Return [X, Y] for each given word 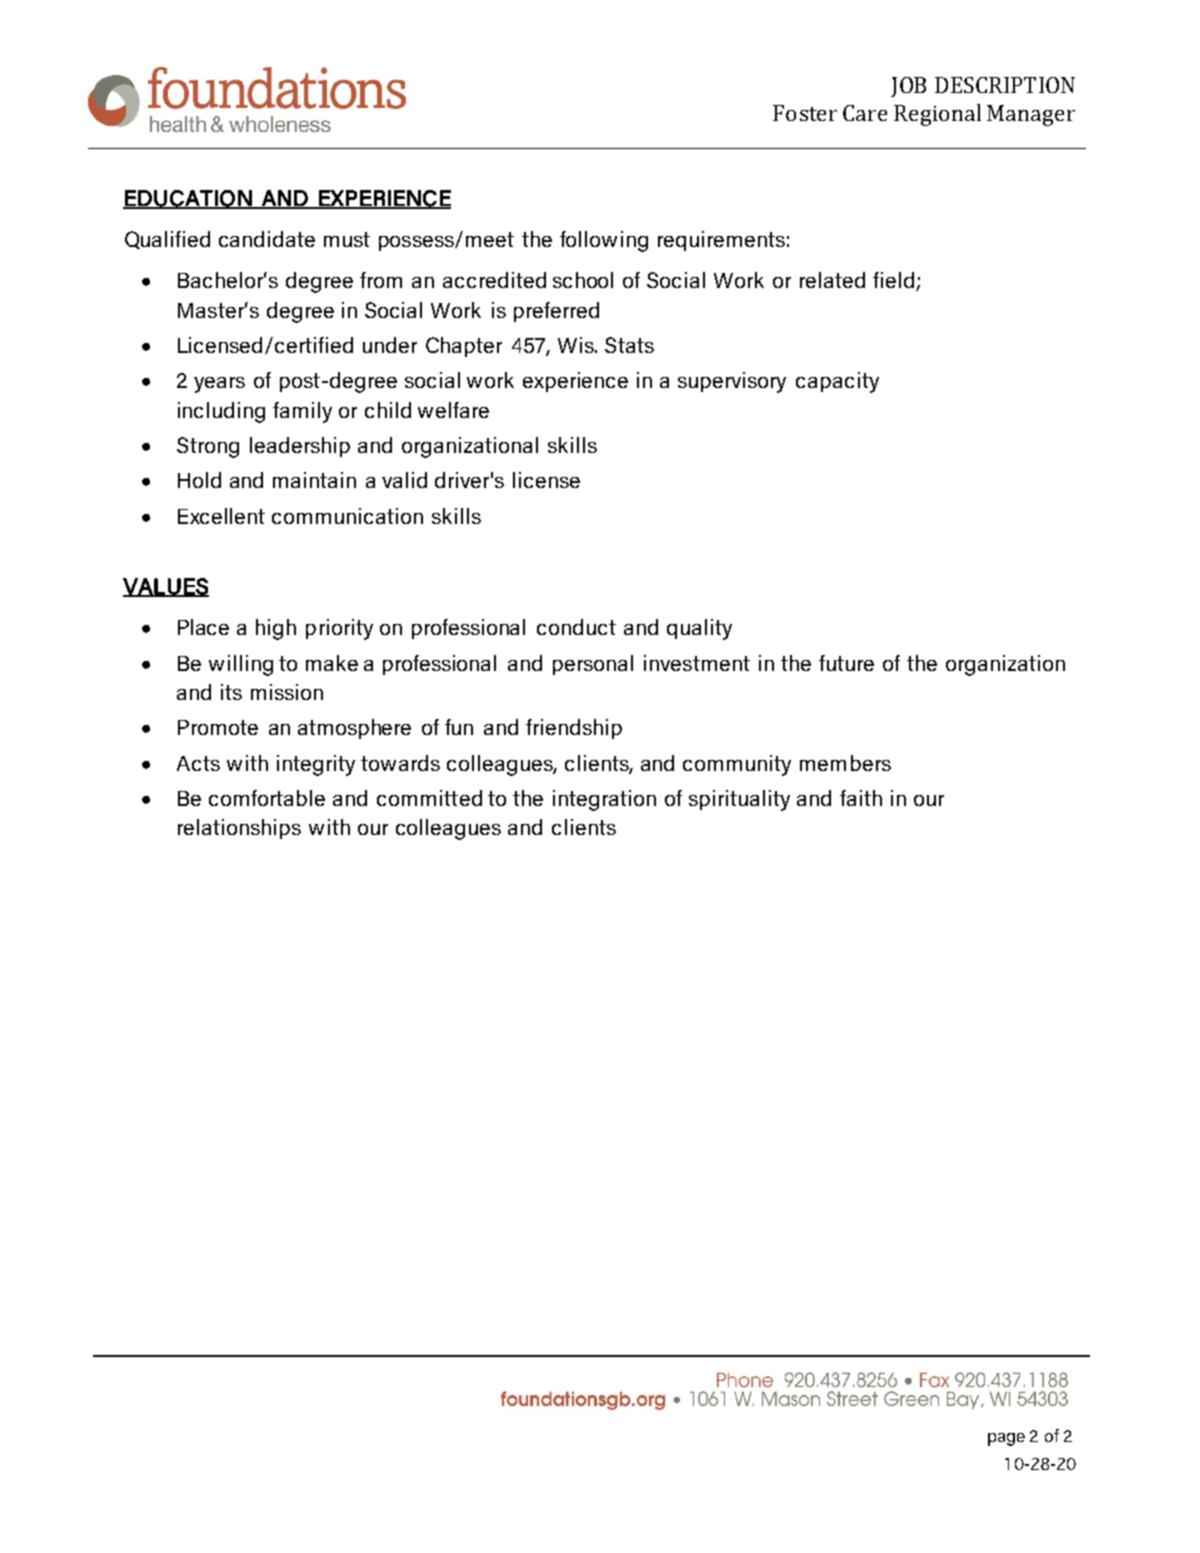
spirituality [739, 800]
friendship [574, 729]
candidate [267, 239]
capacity [837, 382]
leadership [300, 447]
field [893, 280]
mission [287, 692]
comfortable [267, 798]
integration [604, 800]
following [604, 241]
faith [861, 798]
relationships [239, 829]
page [1006, 1439]
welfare [453, 410]
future [846, 663]
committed [429, 798]
